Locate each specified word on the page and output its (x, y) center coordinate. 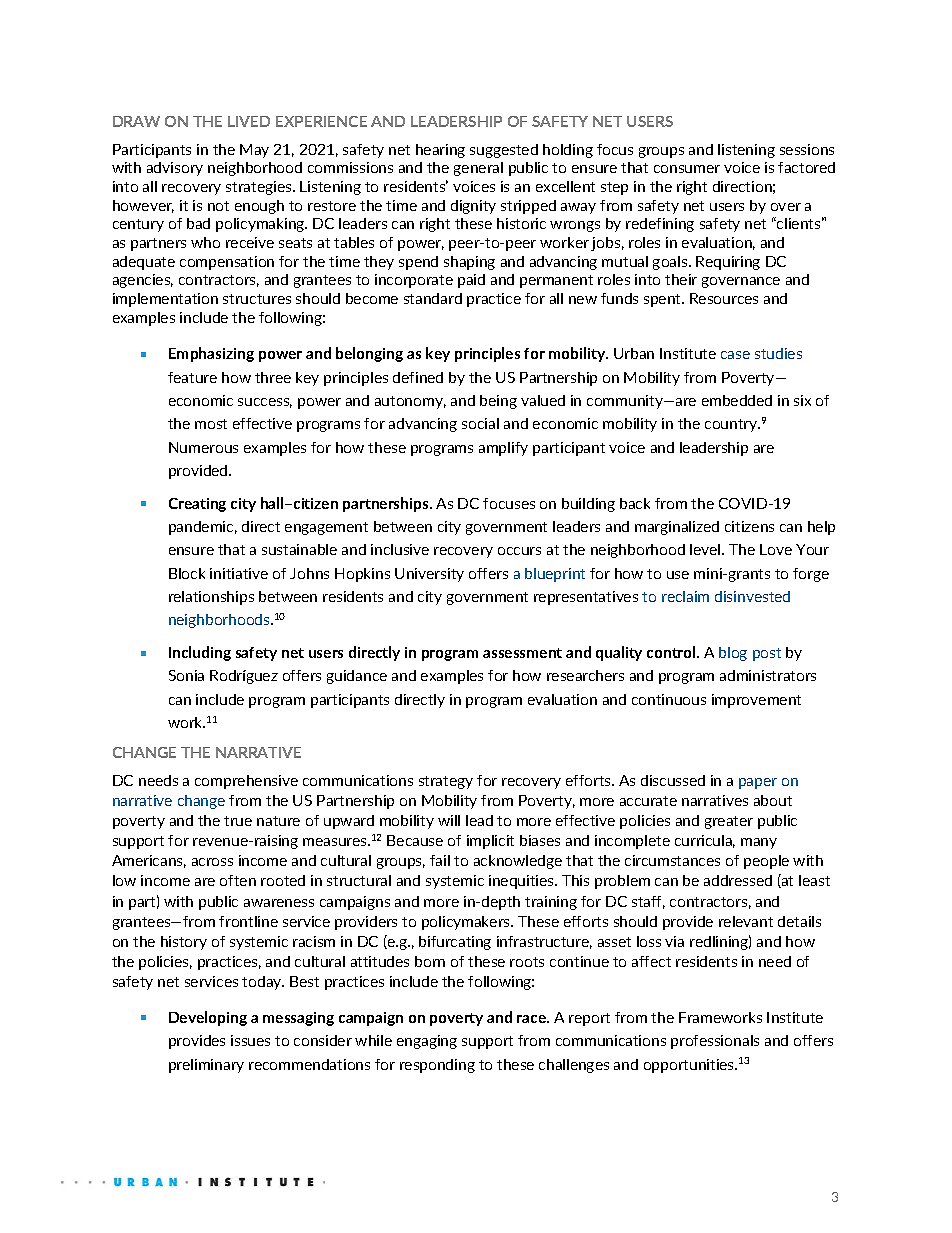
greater (729, 822)
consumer (687, 169)
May (254, 151)
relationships (211, 598)
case (735, 355)
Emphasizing (211, 354)
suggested (504, 151)
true (238, 821)
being (498, 402)
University (429, 575)
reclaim (685, 596)
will (449, 820)
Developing (208, 1018)
